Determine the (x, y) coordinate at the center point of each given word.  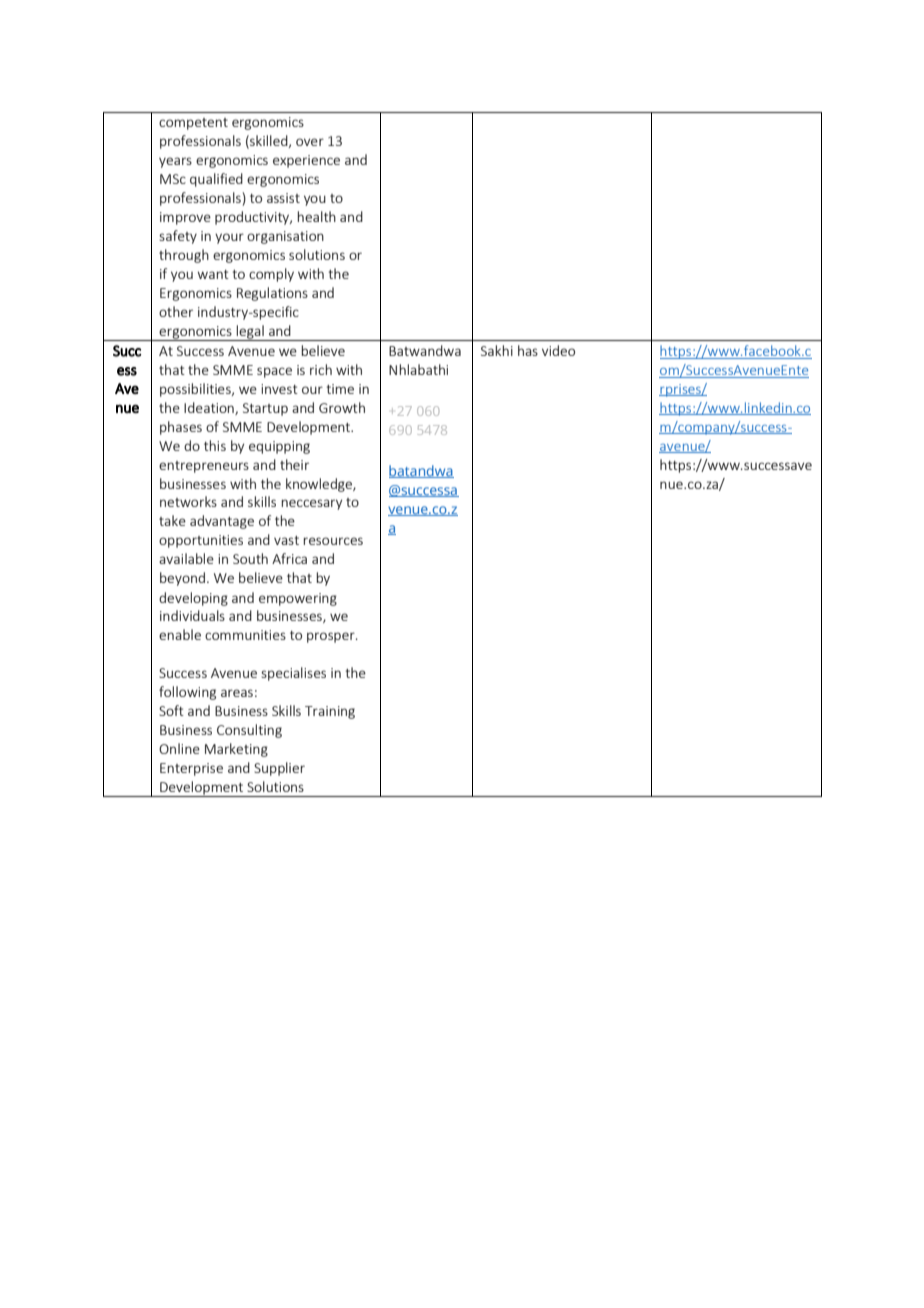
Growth (342, 407)
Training (330, 712)
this (215, 445)
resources (333, 541)
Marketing (236, 750)
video (558, 350)
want (213, 274)
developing (193, 599)
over (310, 142)
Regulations (272, 294)
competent (193, 124)
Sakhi (497, 350)
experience (306, 161)
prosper (332, 637)
